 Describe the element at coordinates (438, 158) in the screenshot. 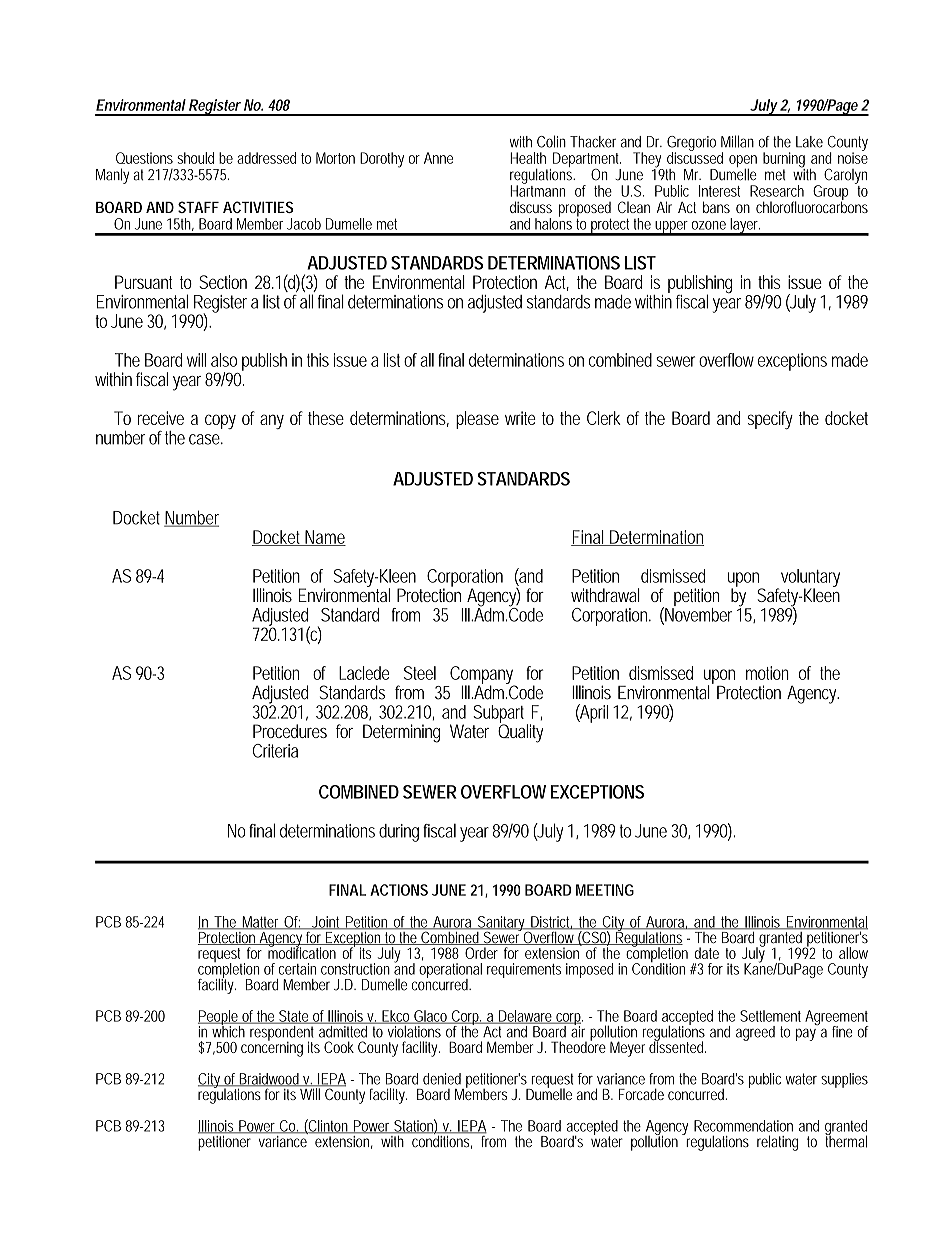

I see `Anne` at that location.
